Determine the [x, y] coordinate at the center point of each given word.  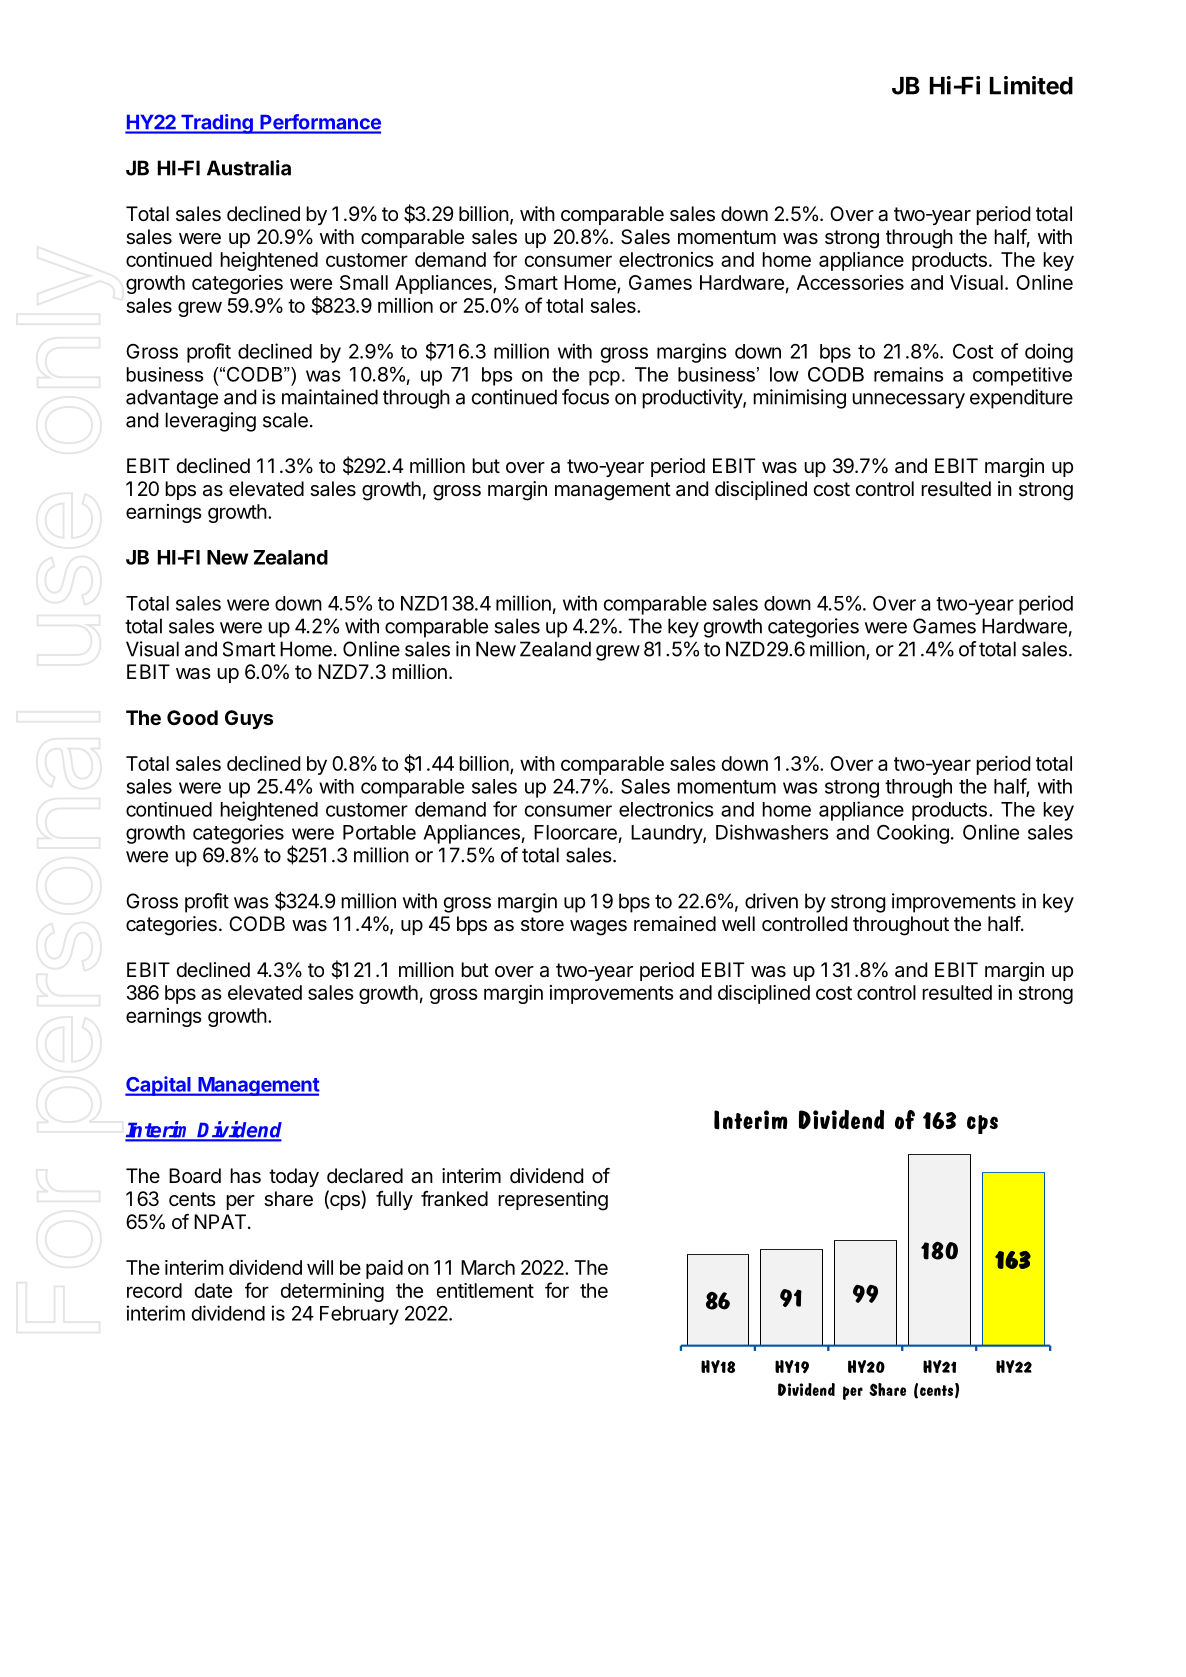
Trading [217, 124]
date [213, 1290]
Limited [1031, 85]
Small [364, 282]
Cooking [913, 834]
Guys [249, 719]
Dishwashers [772, 832]
